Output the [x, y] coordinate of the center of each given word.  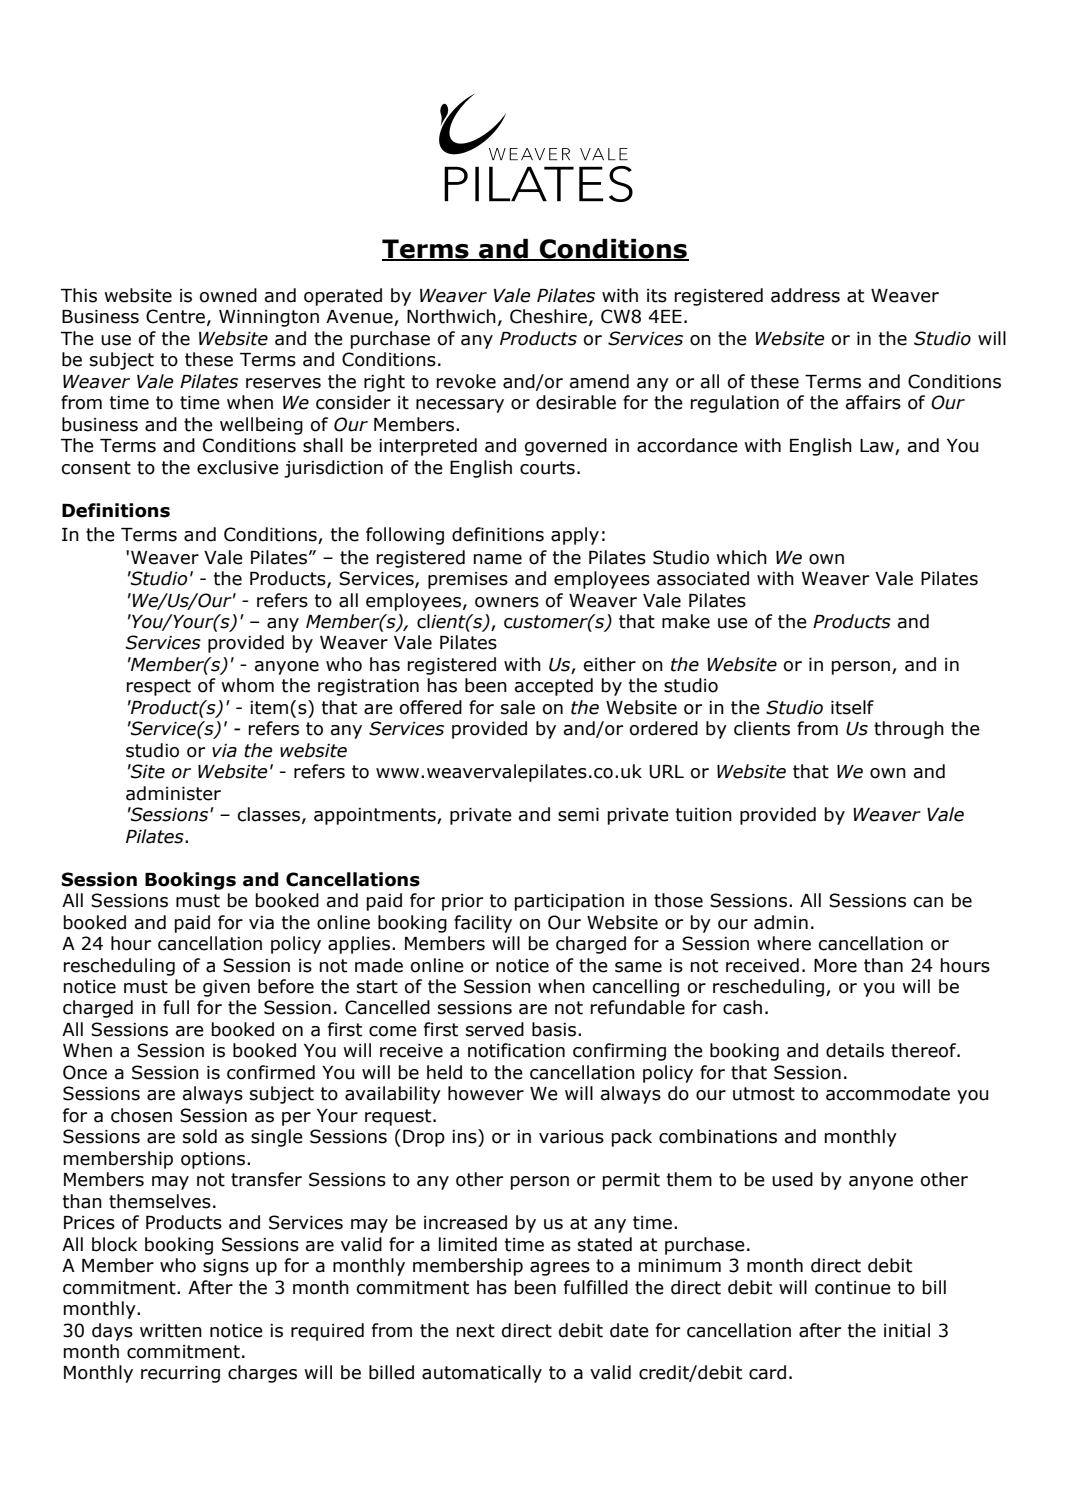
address [805, 295]
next [476, 1331]
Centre [175, 316]
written [171, 1331]
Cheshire [548, 316]
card [767, 1372]
